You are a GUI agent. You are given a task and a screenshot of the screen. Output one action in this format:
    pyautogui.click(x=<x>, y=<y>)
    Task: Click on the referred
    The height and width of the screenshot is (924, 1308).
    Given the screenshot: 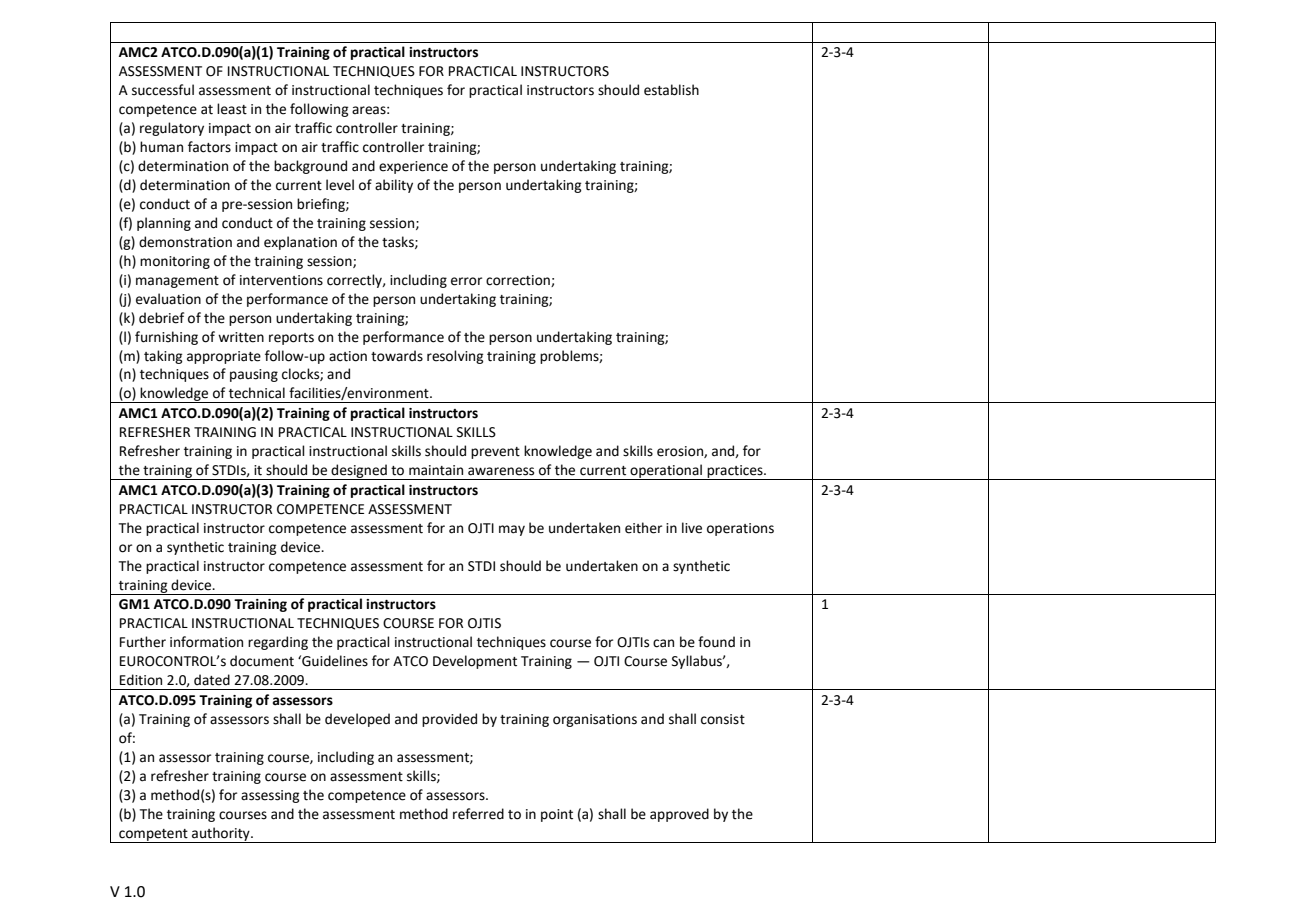 What is the action you would take?
    pyautogui.click(x=478, y=814)
